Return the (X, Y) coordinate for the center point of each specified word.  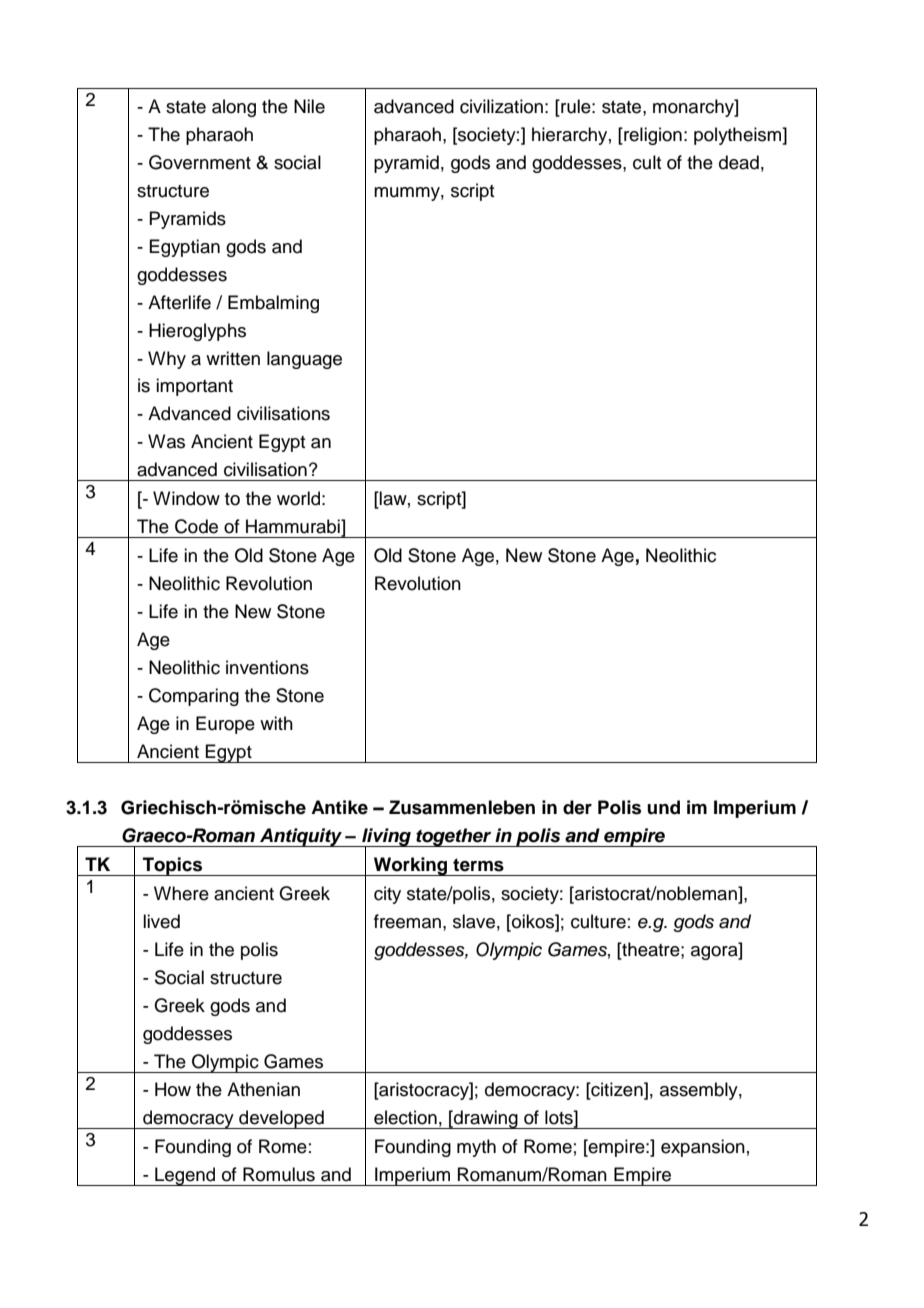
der (577, 807)
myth (476, 1148)
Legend (185, 1176)
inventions (267, 667)
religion (652, 136)
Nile (309, 106)
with (276, 723)
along (234, 108)
